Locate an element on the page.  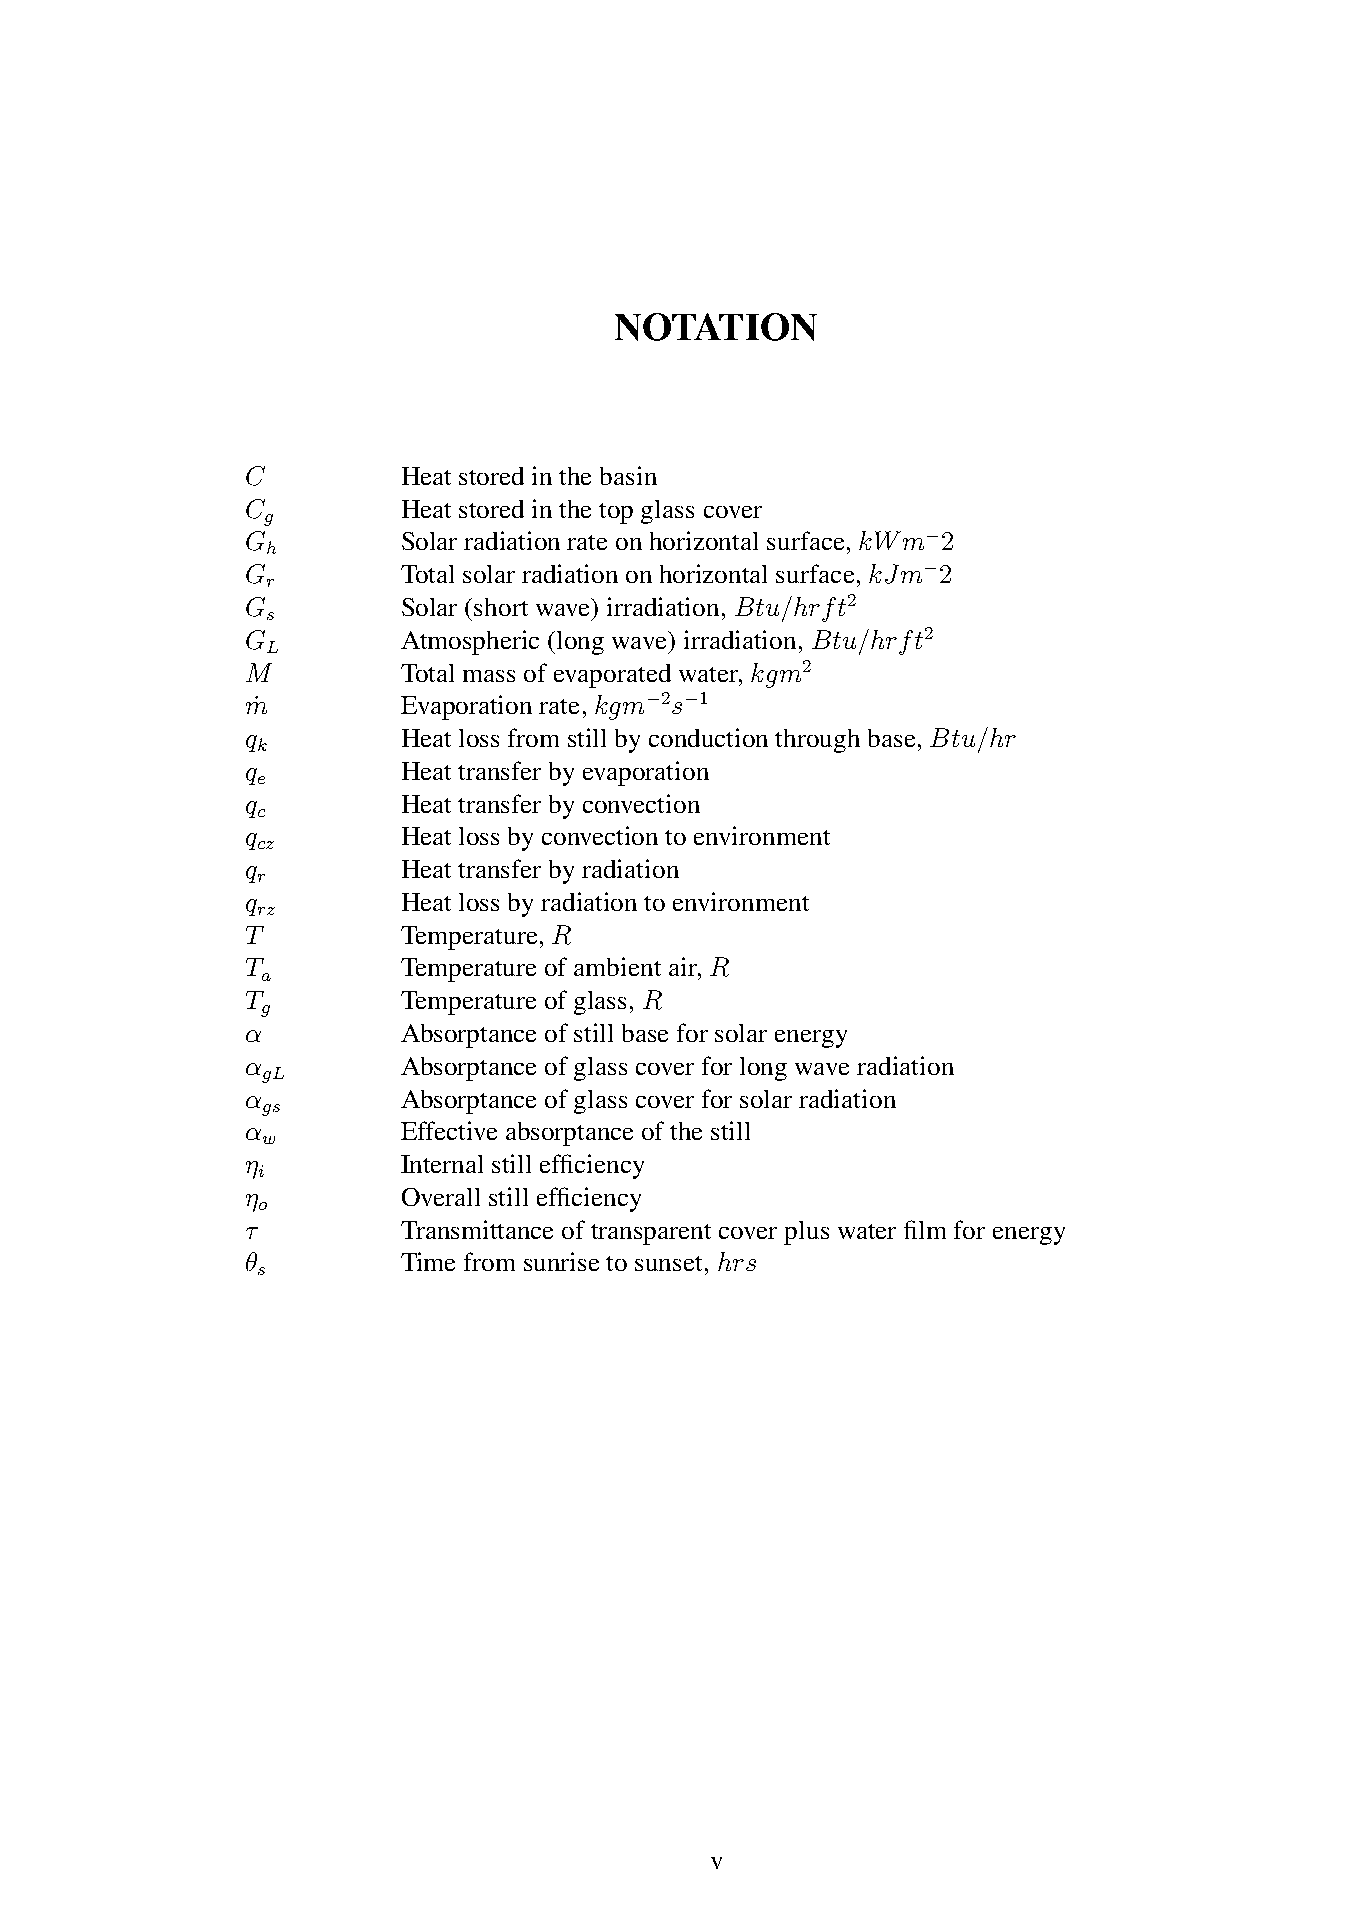
Transmittance is located at coordinates (477, 1229).
